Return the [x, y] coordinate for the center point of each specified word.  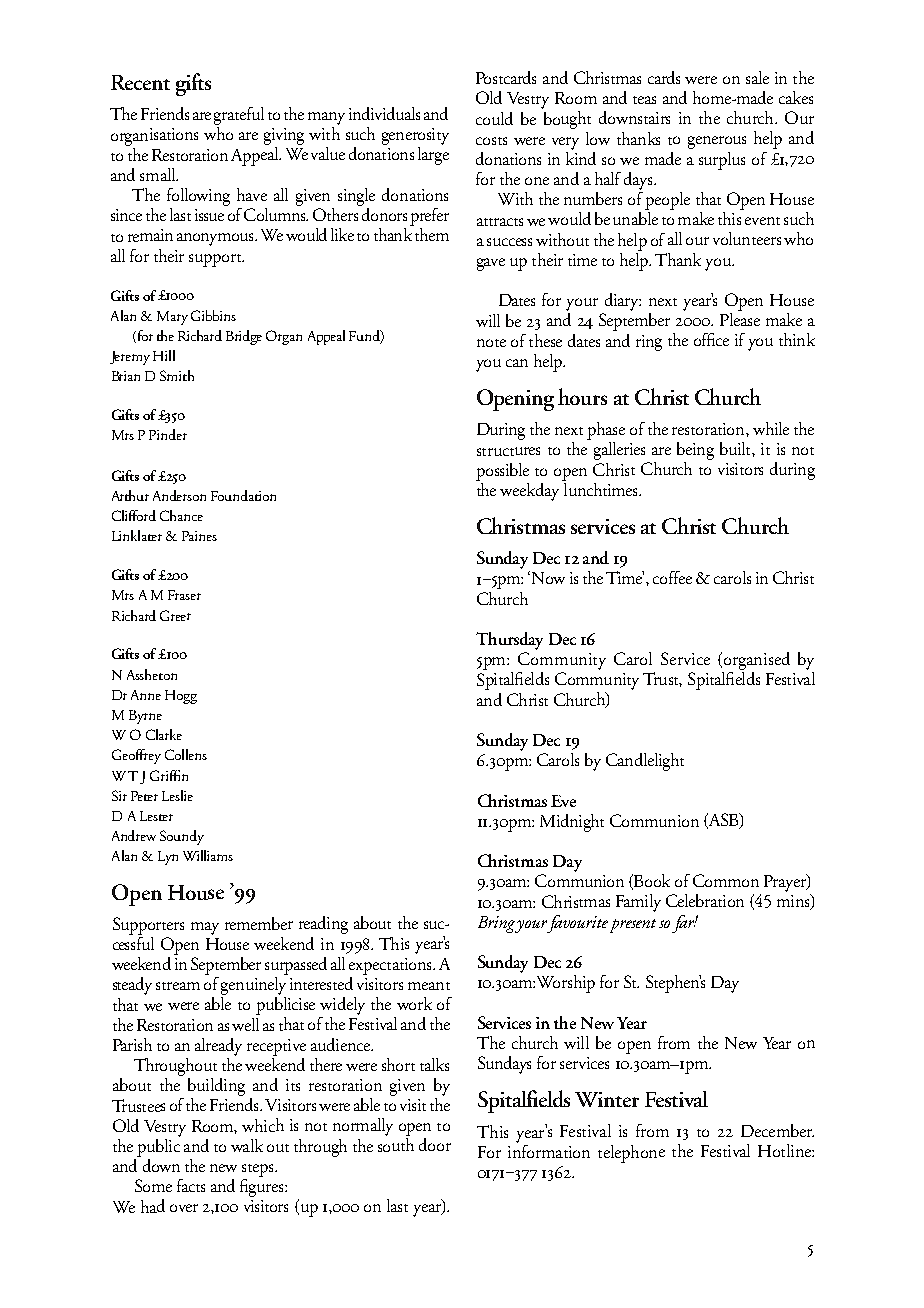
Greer [175, 615]
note [491, 343]
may [205, 928]
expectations [391, 966]
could [494, 118]
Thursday [509, 641]
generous [717, 142]
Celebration [705, 900]
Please [740, 318]
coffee [672, 577]
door [435, 1144]
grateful [239, 117]
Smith [177, 375]
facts [191, 1185]
